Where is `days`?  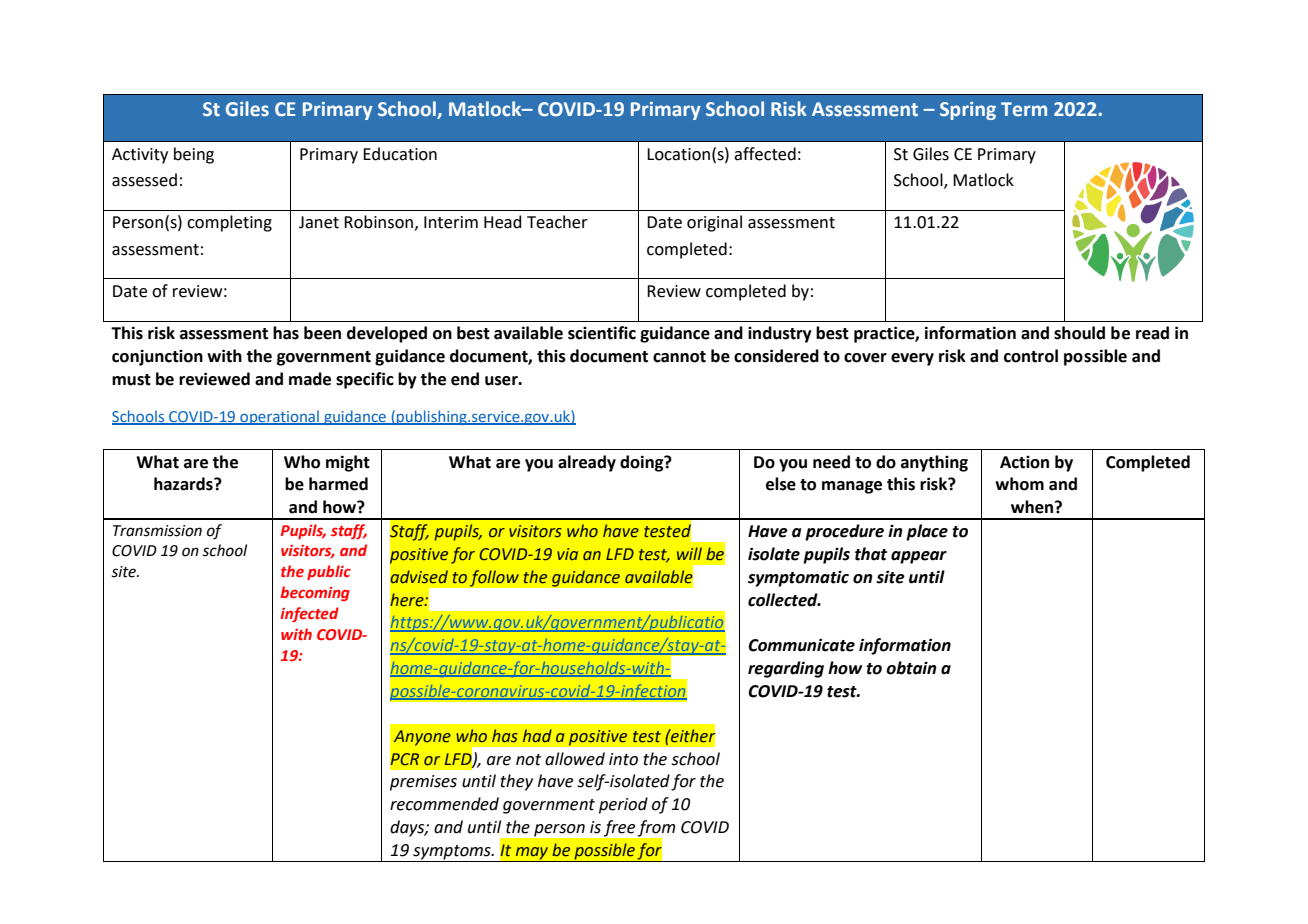 days is located at coordinates (408, 828).
